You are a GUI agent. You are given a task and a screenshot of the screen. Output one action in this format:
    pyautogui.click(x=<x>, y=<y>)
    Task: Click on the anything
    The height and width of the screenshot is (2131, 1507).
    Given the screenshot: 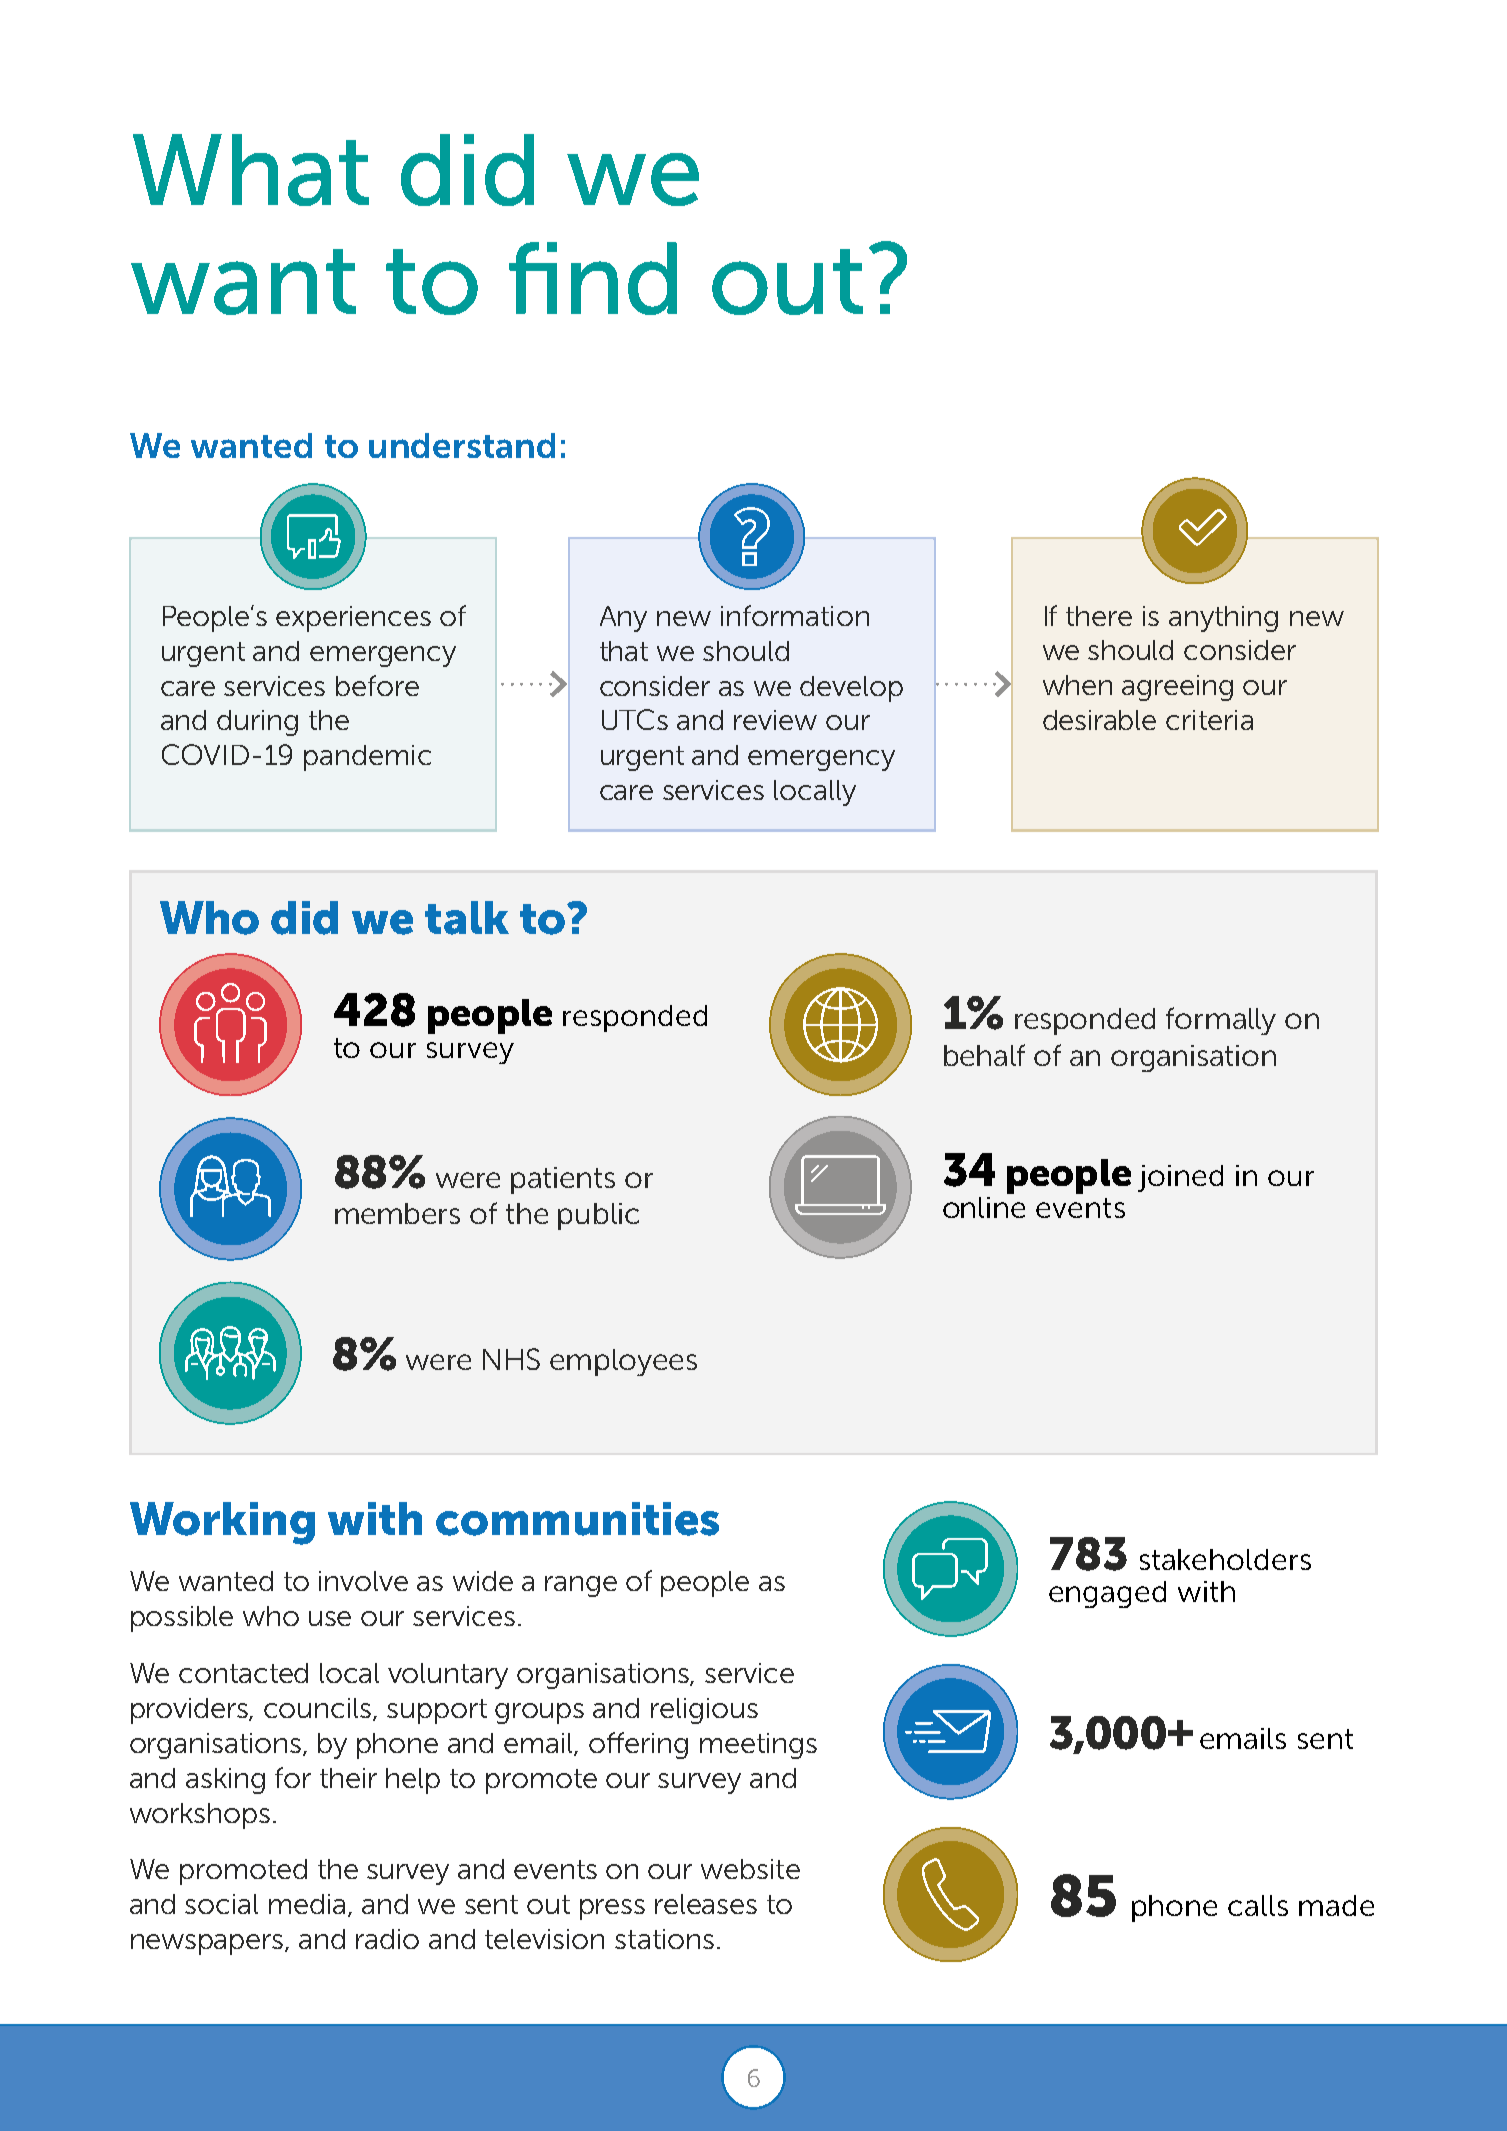 What is the action you would take?
    pyautogui.click(x=1223, y=619)
